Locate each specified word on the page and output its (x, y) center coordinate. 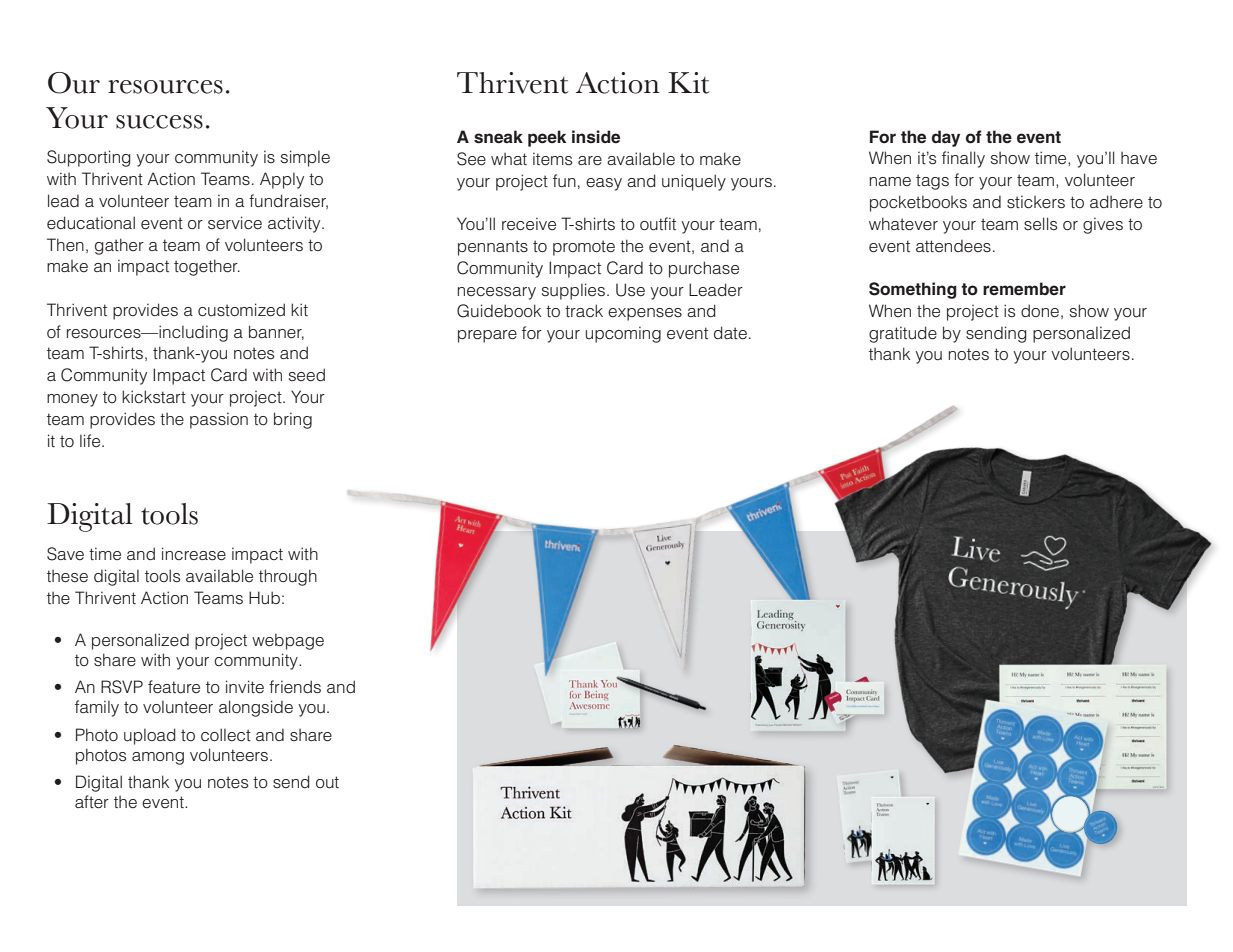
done (1040, 311)
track (584, 310)
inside (596, 137)
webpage (288, 641)
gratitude (903, 334)
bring (293, 420)
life (91, 440)
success (159, 122)
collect (226, 735)
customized (241, 310)
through (288, 577)
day (946, 138)
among (158, 758)
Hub (264, 597)
